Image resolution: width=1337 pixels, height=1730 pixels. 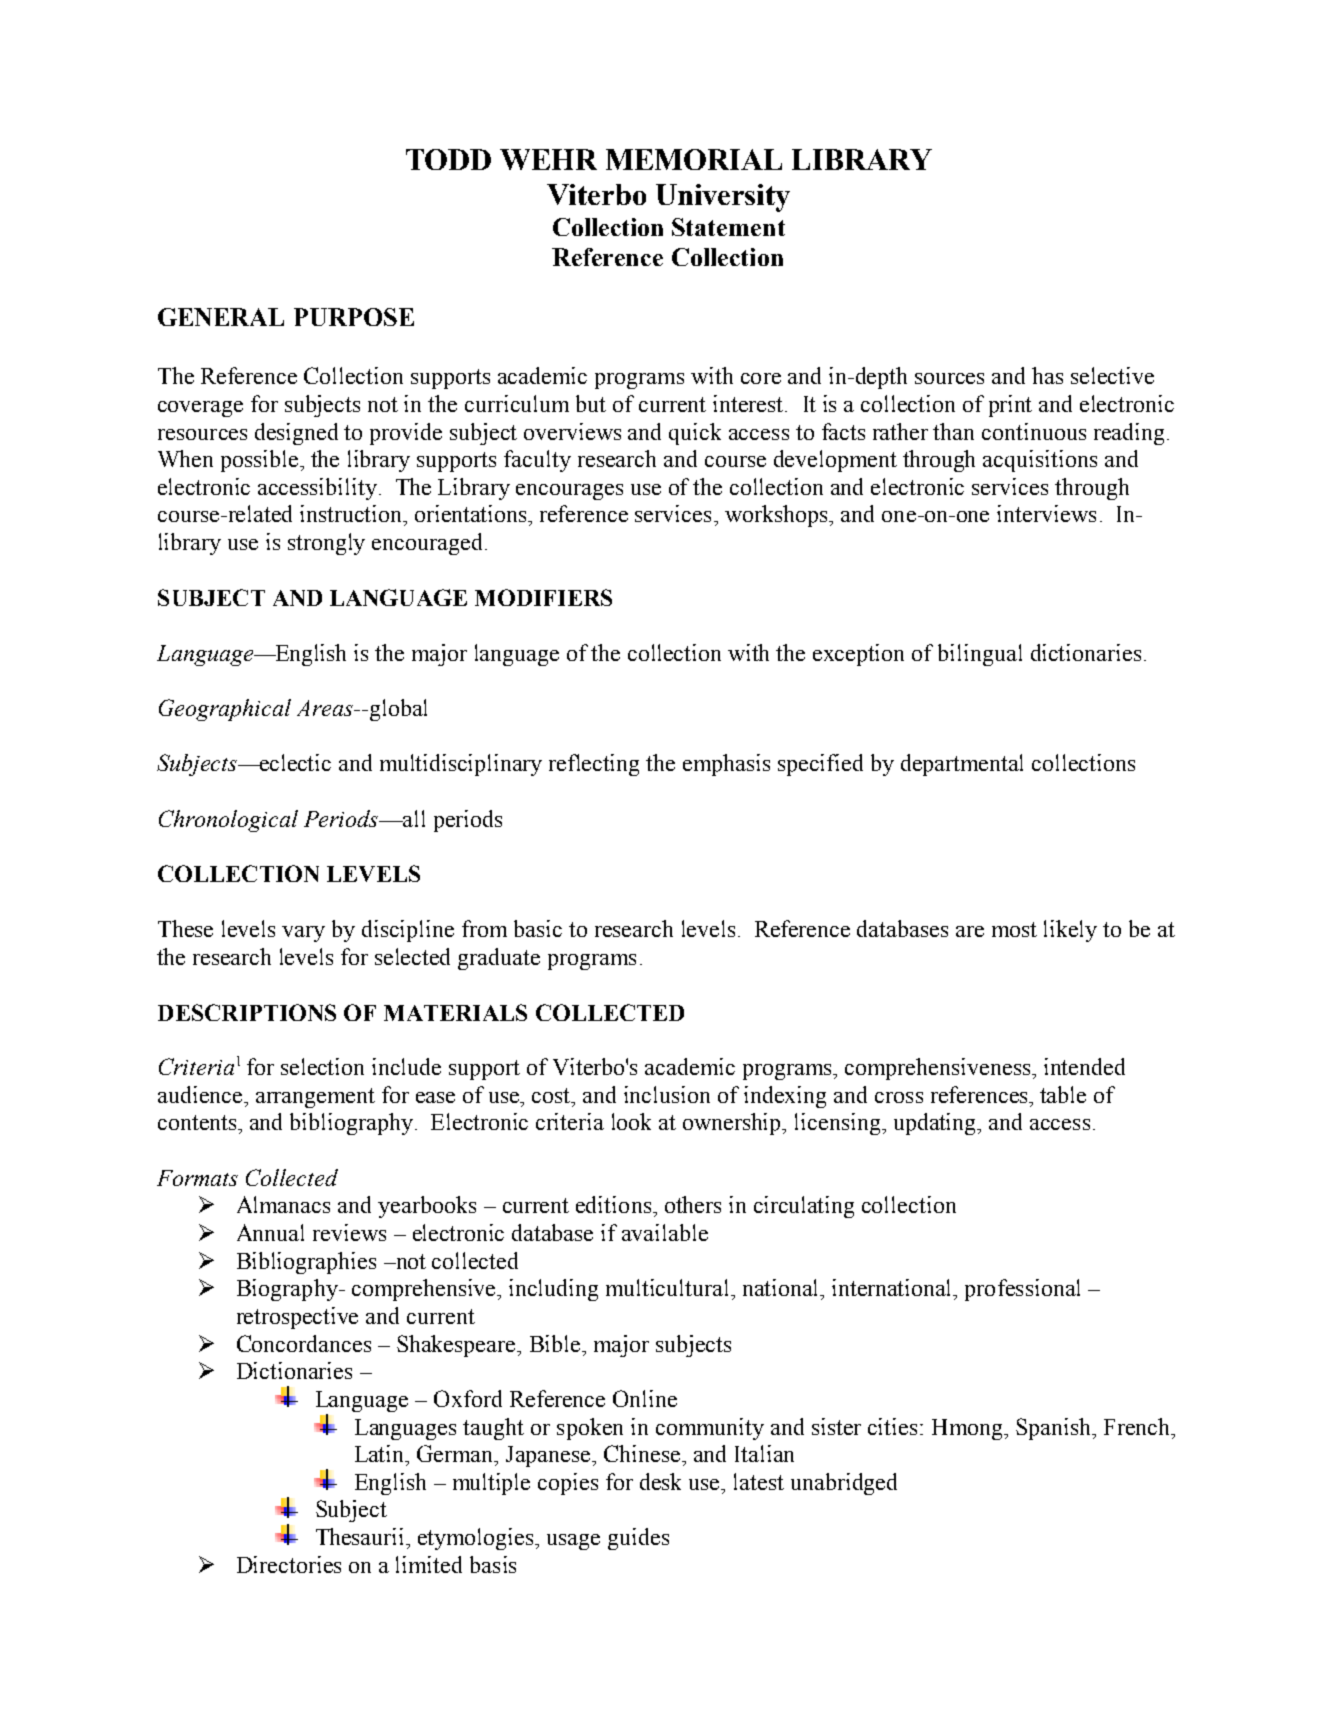 What do you see at coordinates (289, 1564) in the screenshot?
I see `Directories` at bounding box center [289, 1564].
